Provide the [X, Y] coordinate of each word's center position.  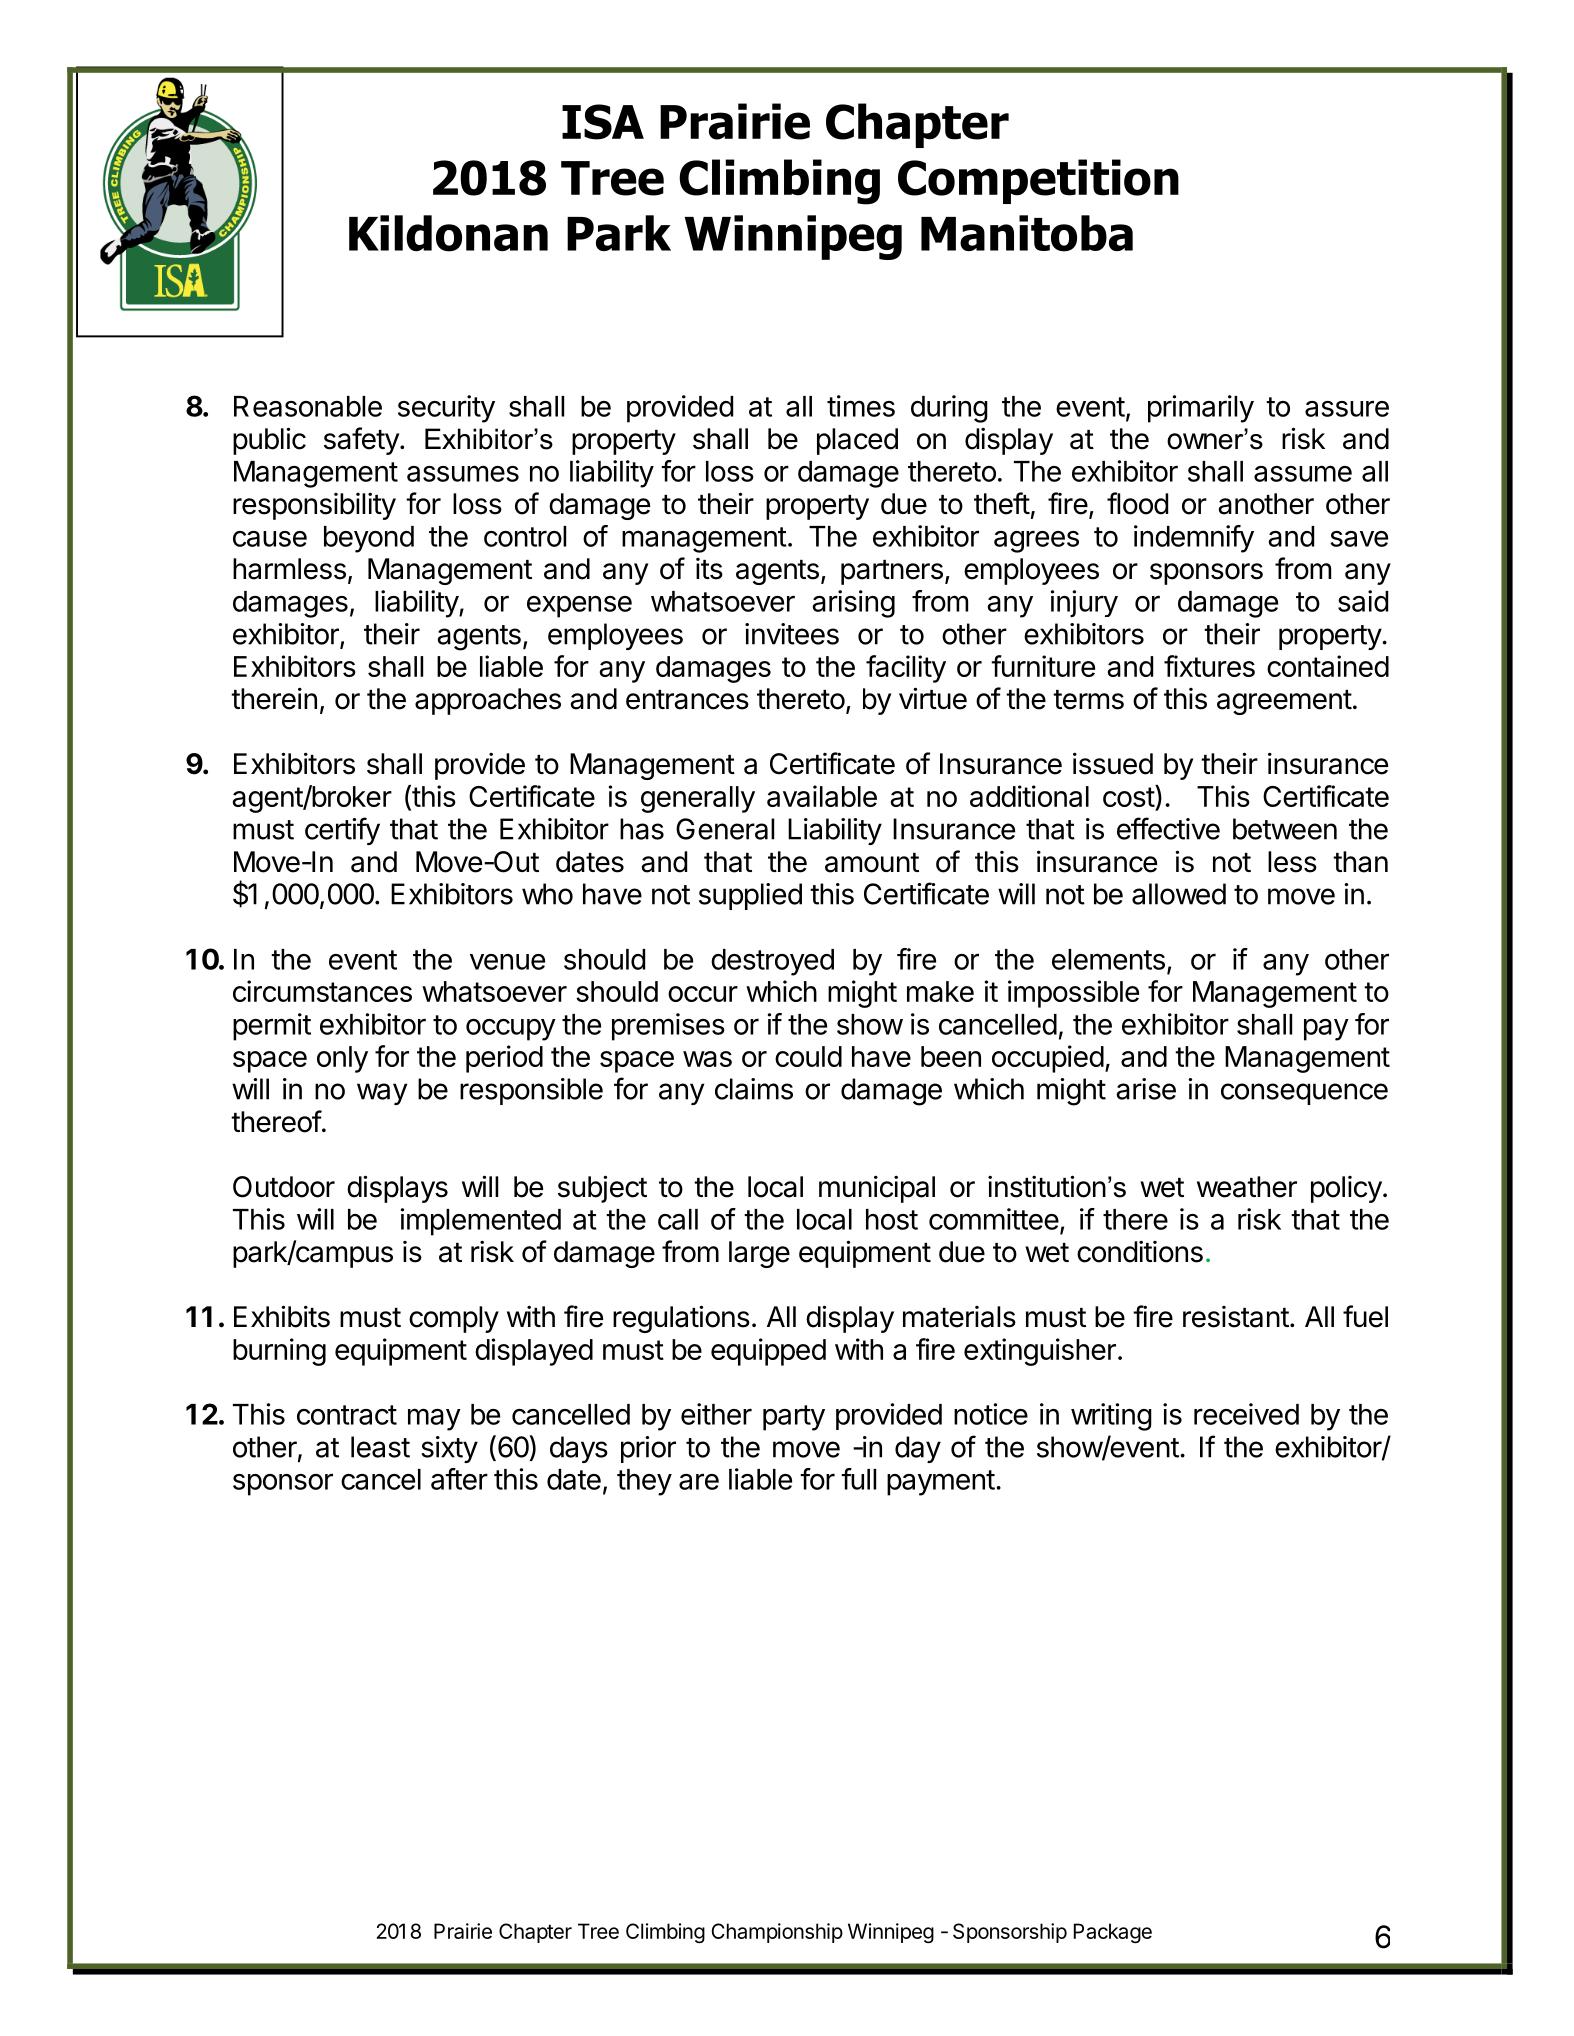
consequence [1304, 1094]
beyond [369, 539]
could [808, 1056]
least [380, 1447]
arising [854, 604]
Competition [1038, 181]
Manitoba [1027, 233]
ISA [603, 122]
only [342, 1059]
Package [1113, 1933]
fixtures [1209, 666]
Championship [777, 1933]
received [1246, 1414]
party [794, 1418]
